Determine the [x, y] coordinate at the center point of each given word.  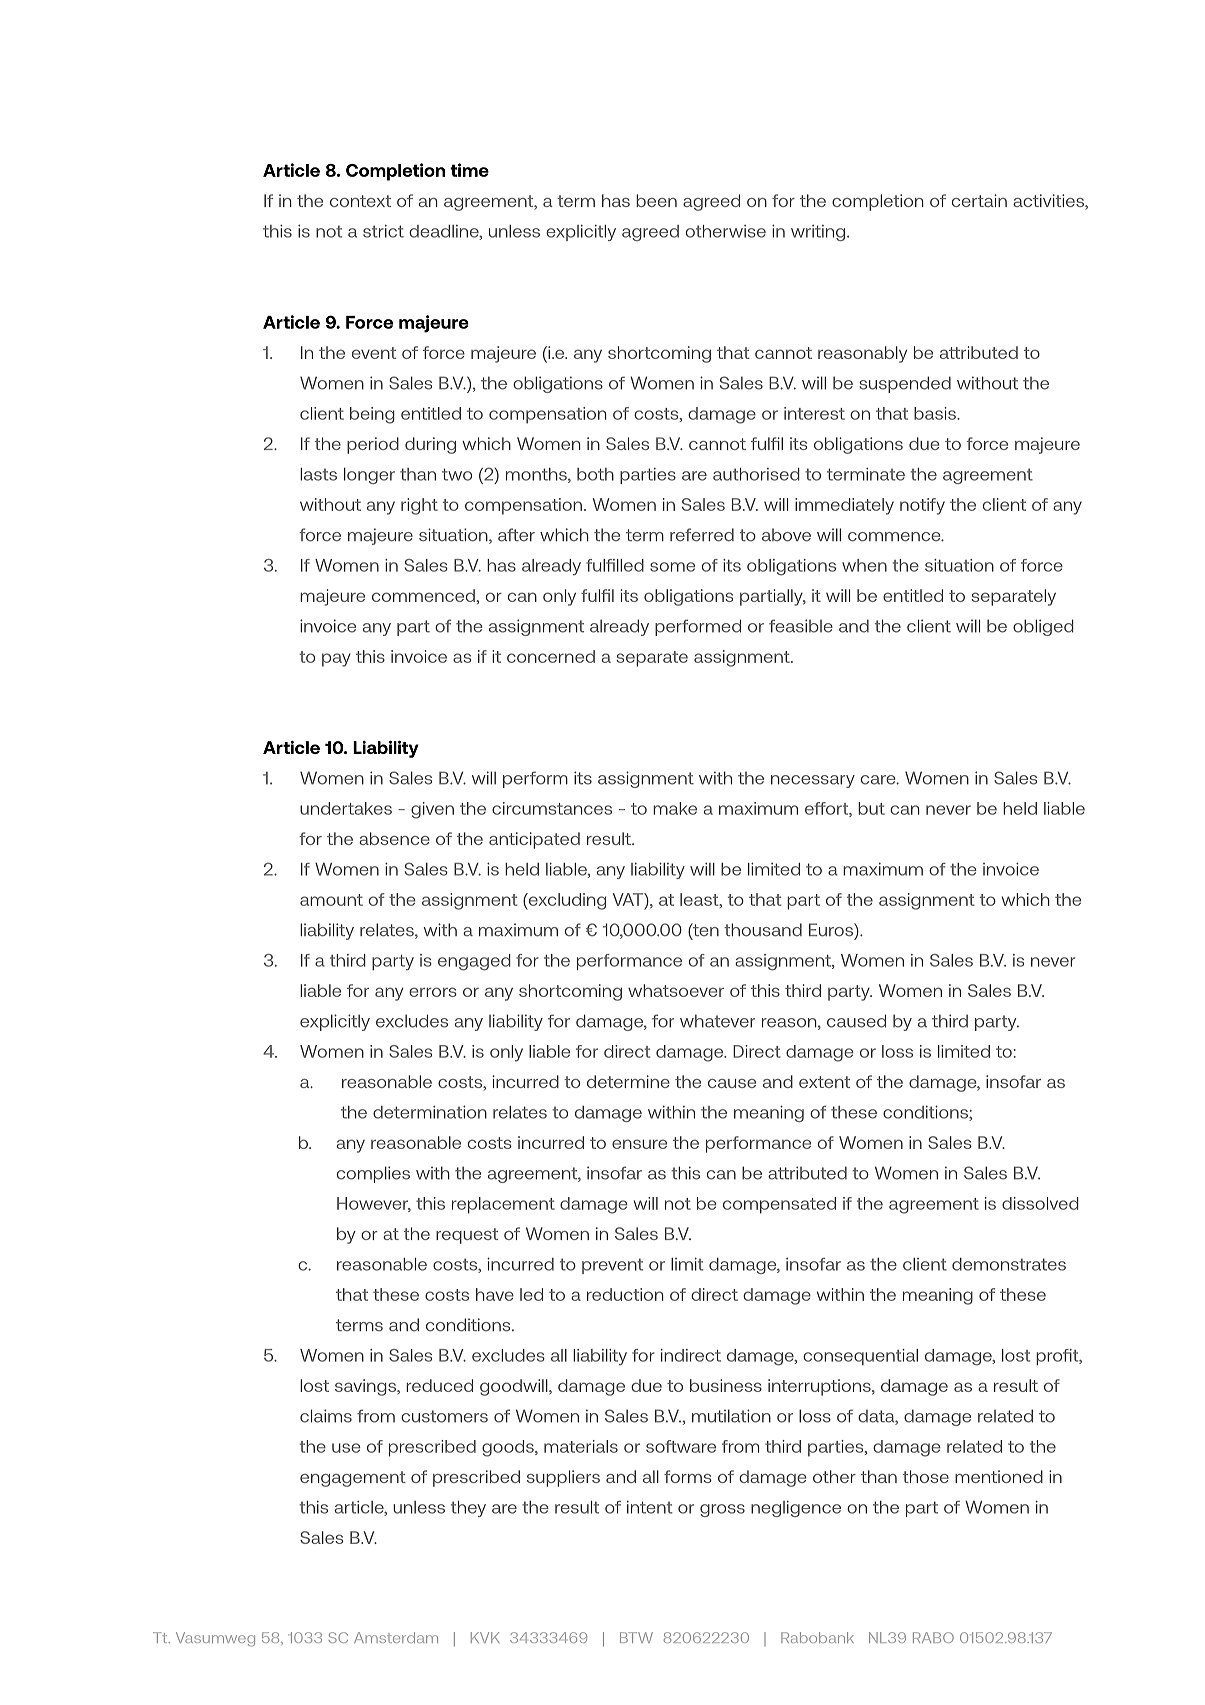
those [926, 1476]
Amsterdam [396, 1637]
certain [979, 200]
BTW [636, 1637]
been [656, 200]
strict [383, 231]
